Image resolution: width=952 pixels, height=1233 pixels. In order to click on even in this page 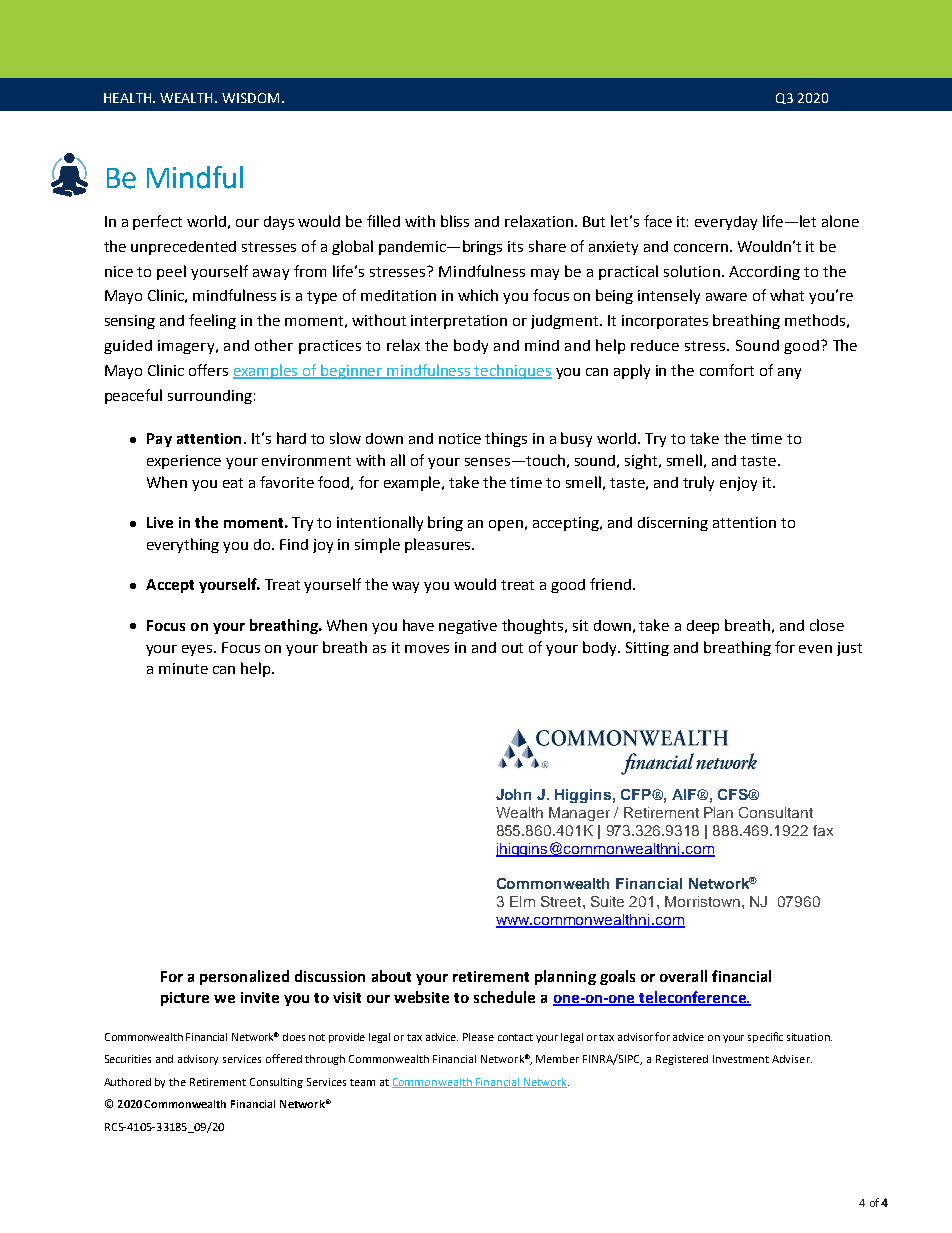, I will do `click(815, 649)`.
